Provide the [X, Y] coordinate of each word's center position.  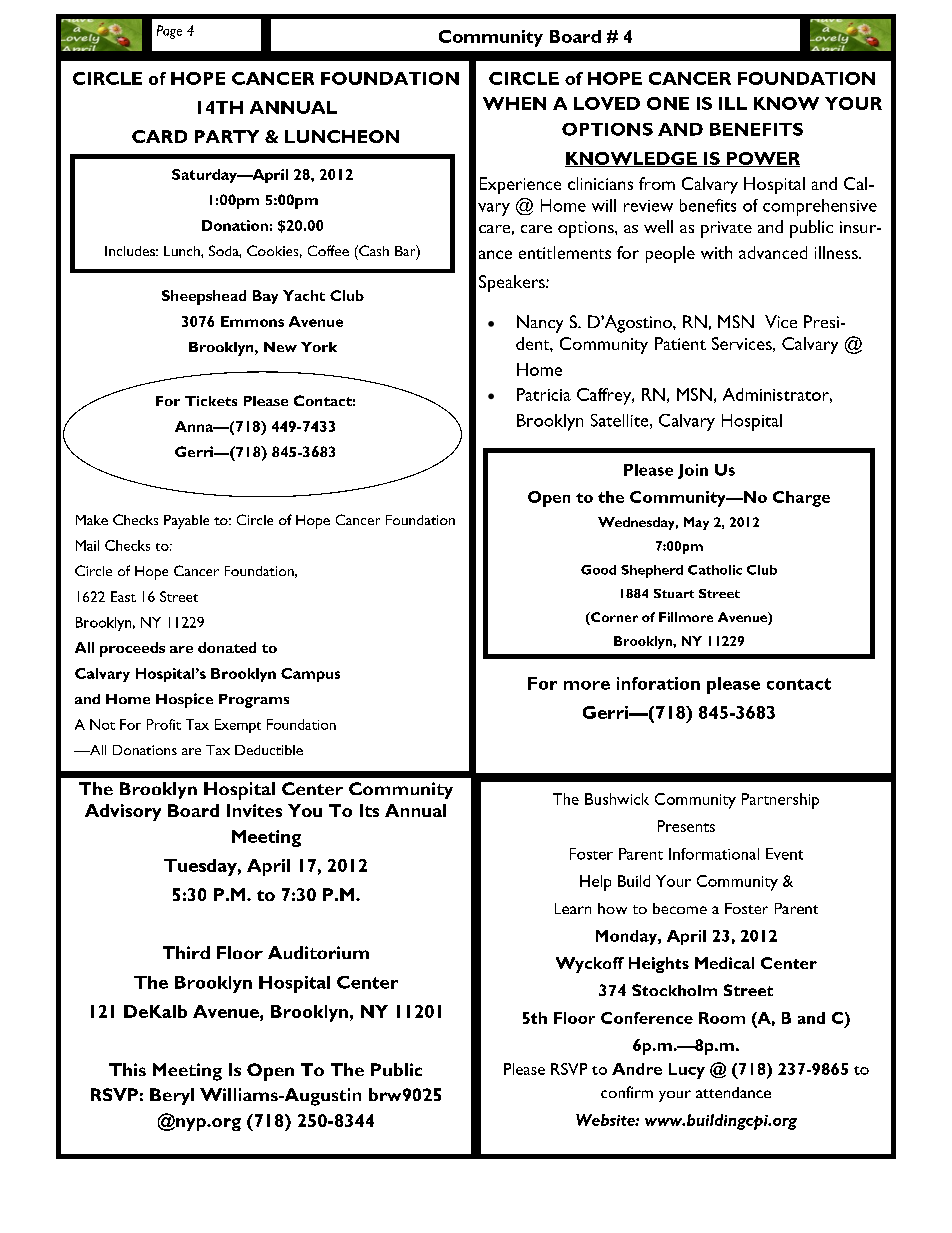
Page [169, 32]
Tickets [211, 401]
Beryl [172, 1096]
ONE [668, 103]
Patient [680, 343]
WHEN [514, 103]
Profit [164, 724]
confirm [627, 1092]
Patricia [544, 394]
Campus [310, 675]
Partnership [780, 801]
